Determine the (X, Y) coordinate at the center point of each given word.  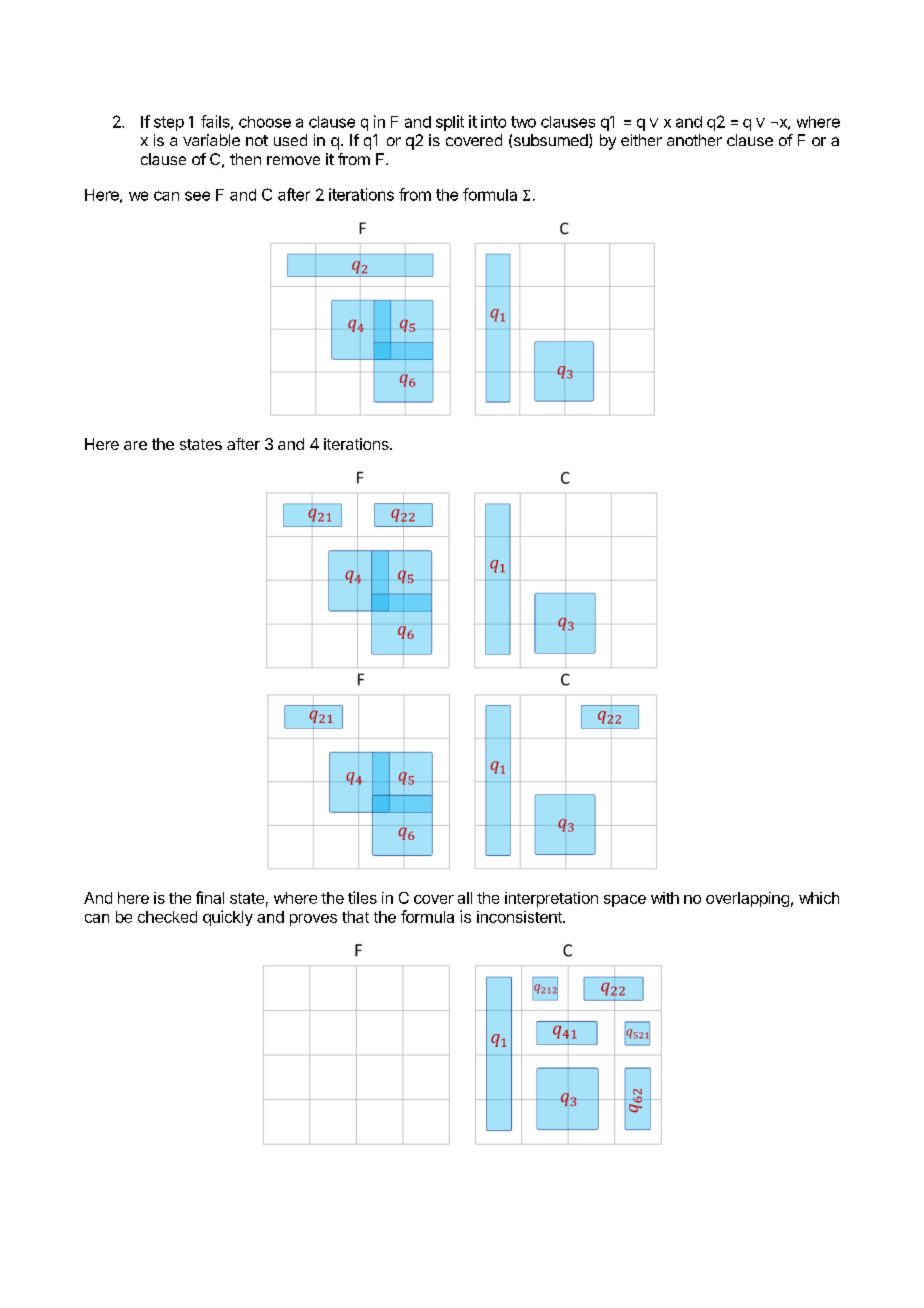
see (197, 196)
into (493, 121)
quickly (228, 918)
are (135, 445)
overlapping (747, 899)
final (210, 897)
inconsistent (520, 917)
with (665, 898)
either (641, 140)
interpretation (551, 899)
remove (293, 160)
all (465, 898)
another (694, 140)
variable (211, 140)
